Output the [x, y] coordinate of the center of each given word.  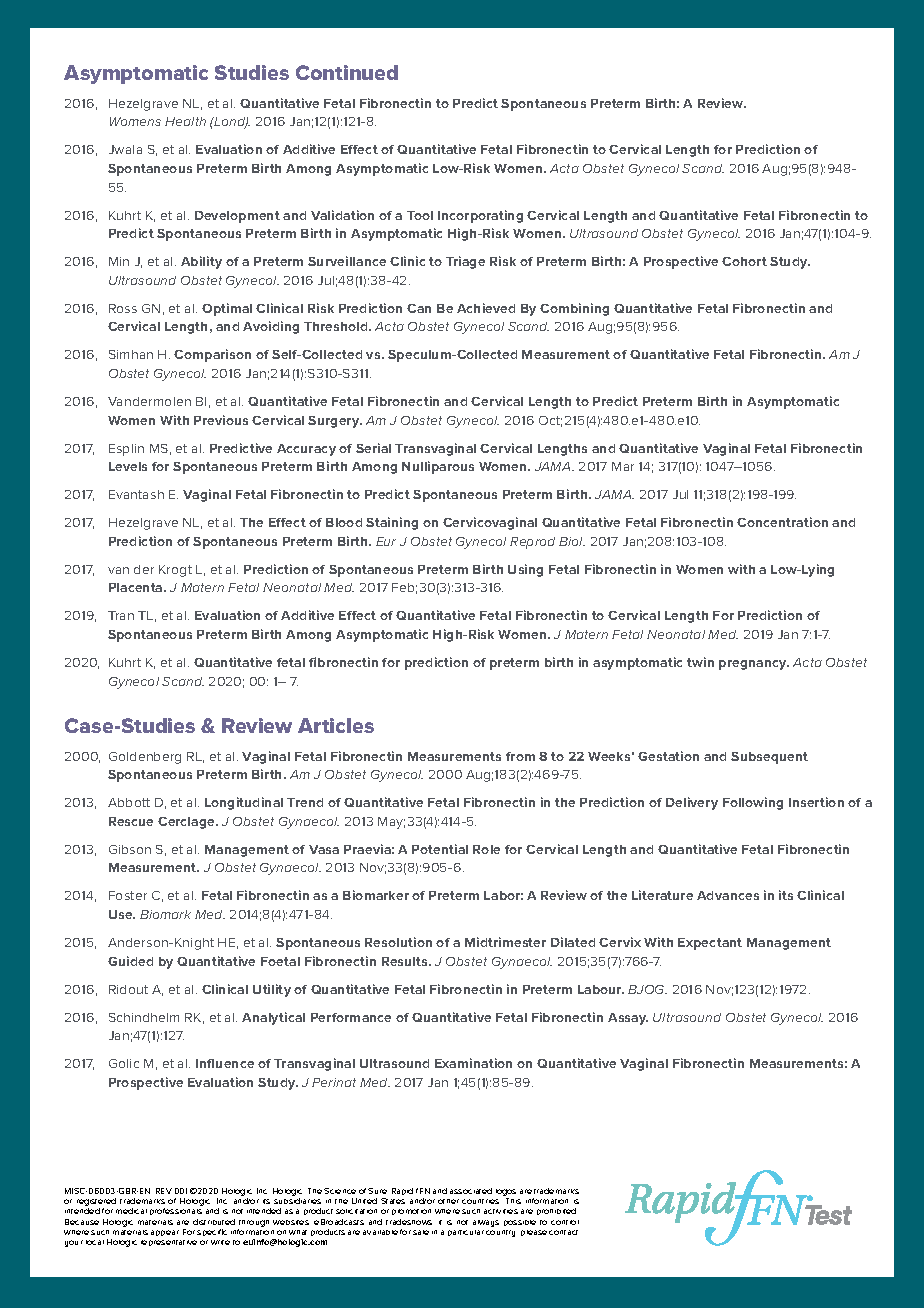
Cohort [744, 261]
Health [185, 121]
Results [406, 961]
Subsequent [769, 758]
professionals [176, 1211]
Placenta [137, 587]
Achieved [486, 308]
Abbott [129, 802]
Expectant [710, 944]
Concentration [782, 522]
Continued [347, 72]
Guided [130, 961]
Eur [386, 541]
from [520, 756]
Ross [123, 308]
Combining [574, 309]
